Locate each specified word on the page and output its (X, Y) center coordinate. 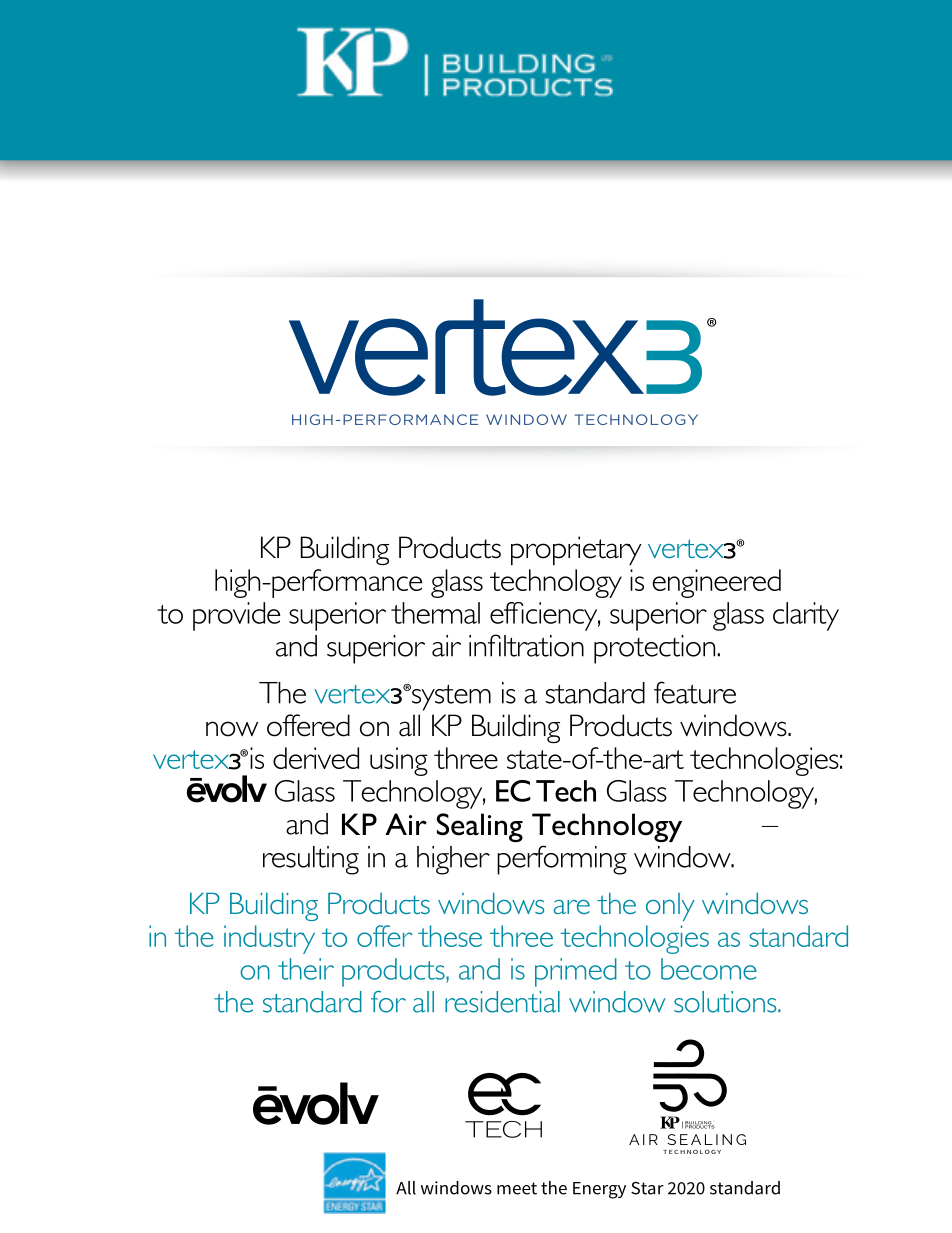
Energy (599, 1190)
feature (695, 692)
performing (562, 860)
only (670, 907)
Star (647, 1188)
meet (517, 1188)
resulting (311, 860)
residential (502, 1002)
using (399, 761)
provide (236, 616)
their (306, 969)
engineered (716, 583)
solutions (726, 1002)
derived (316, 758)
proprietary (576, 550)
